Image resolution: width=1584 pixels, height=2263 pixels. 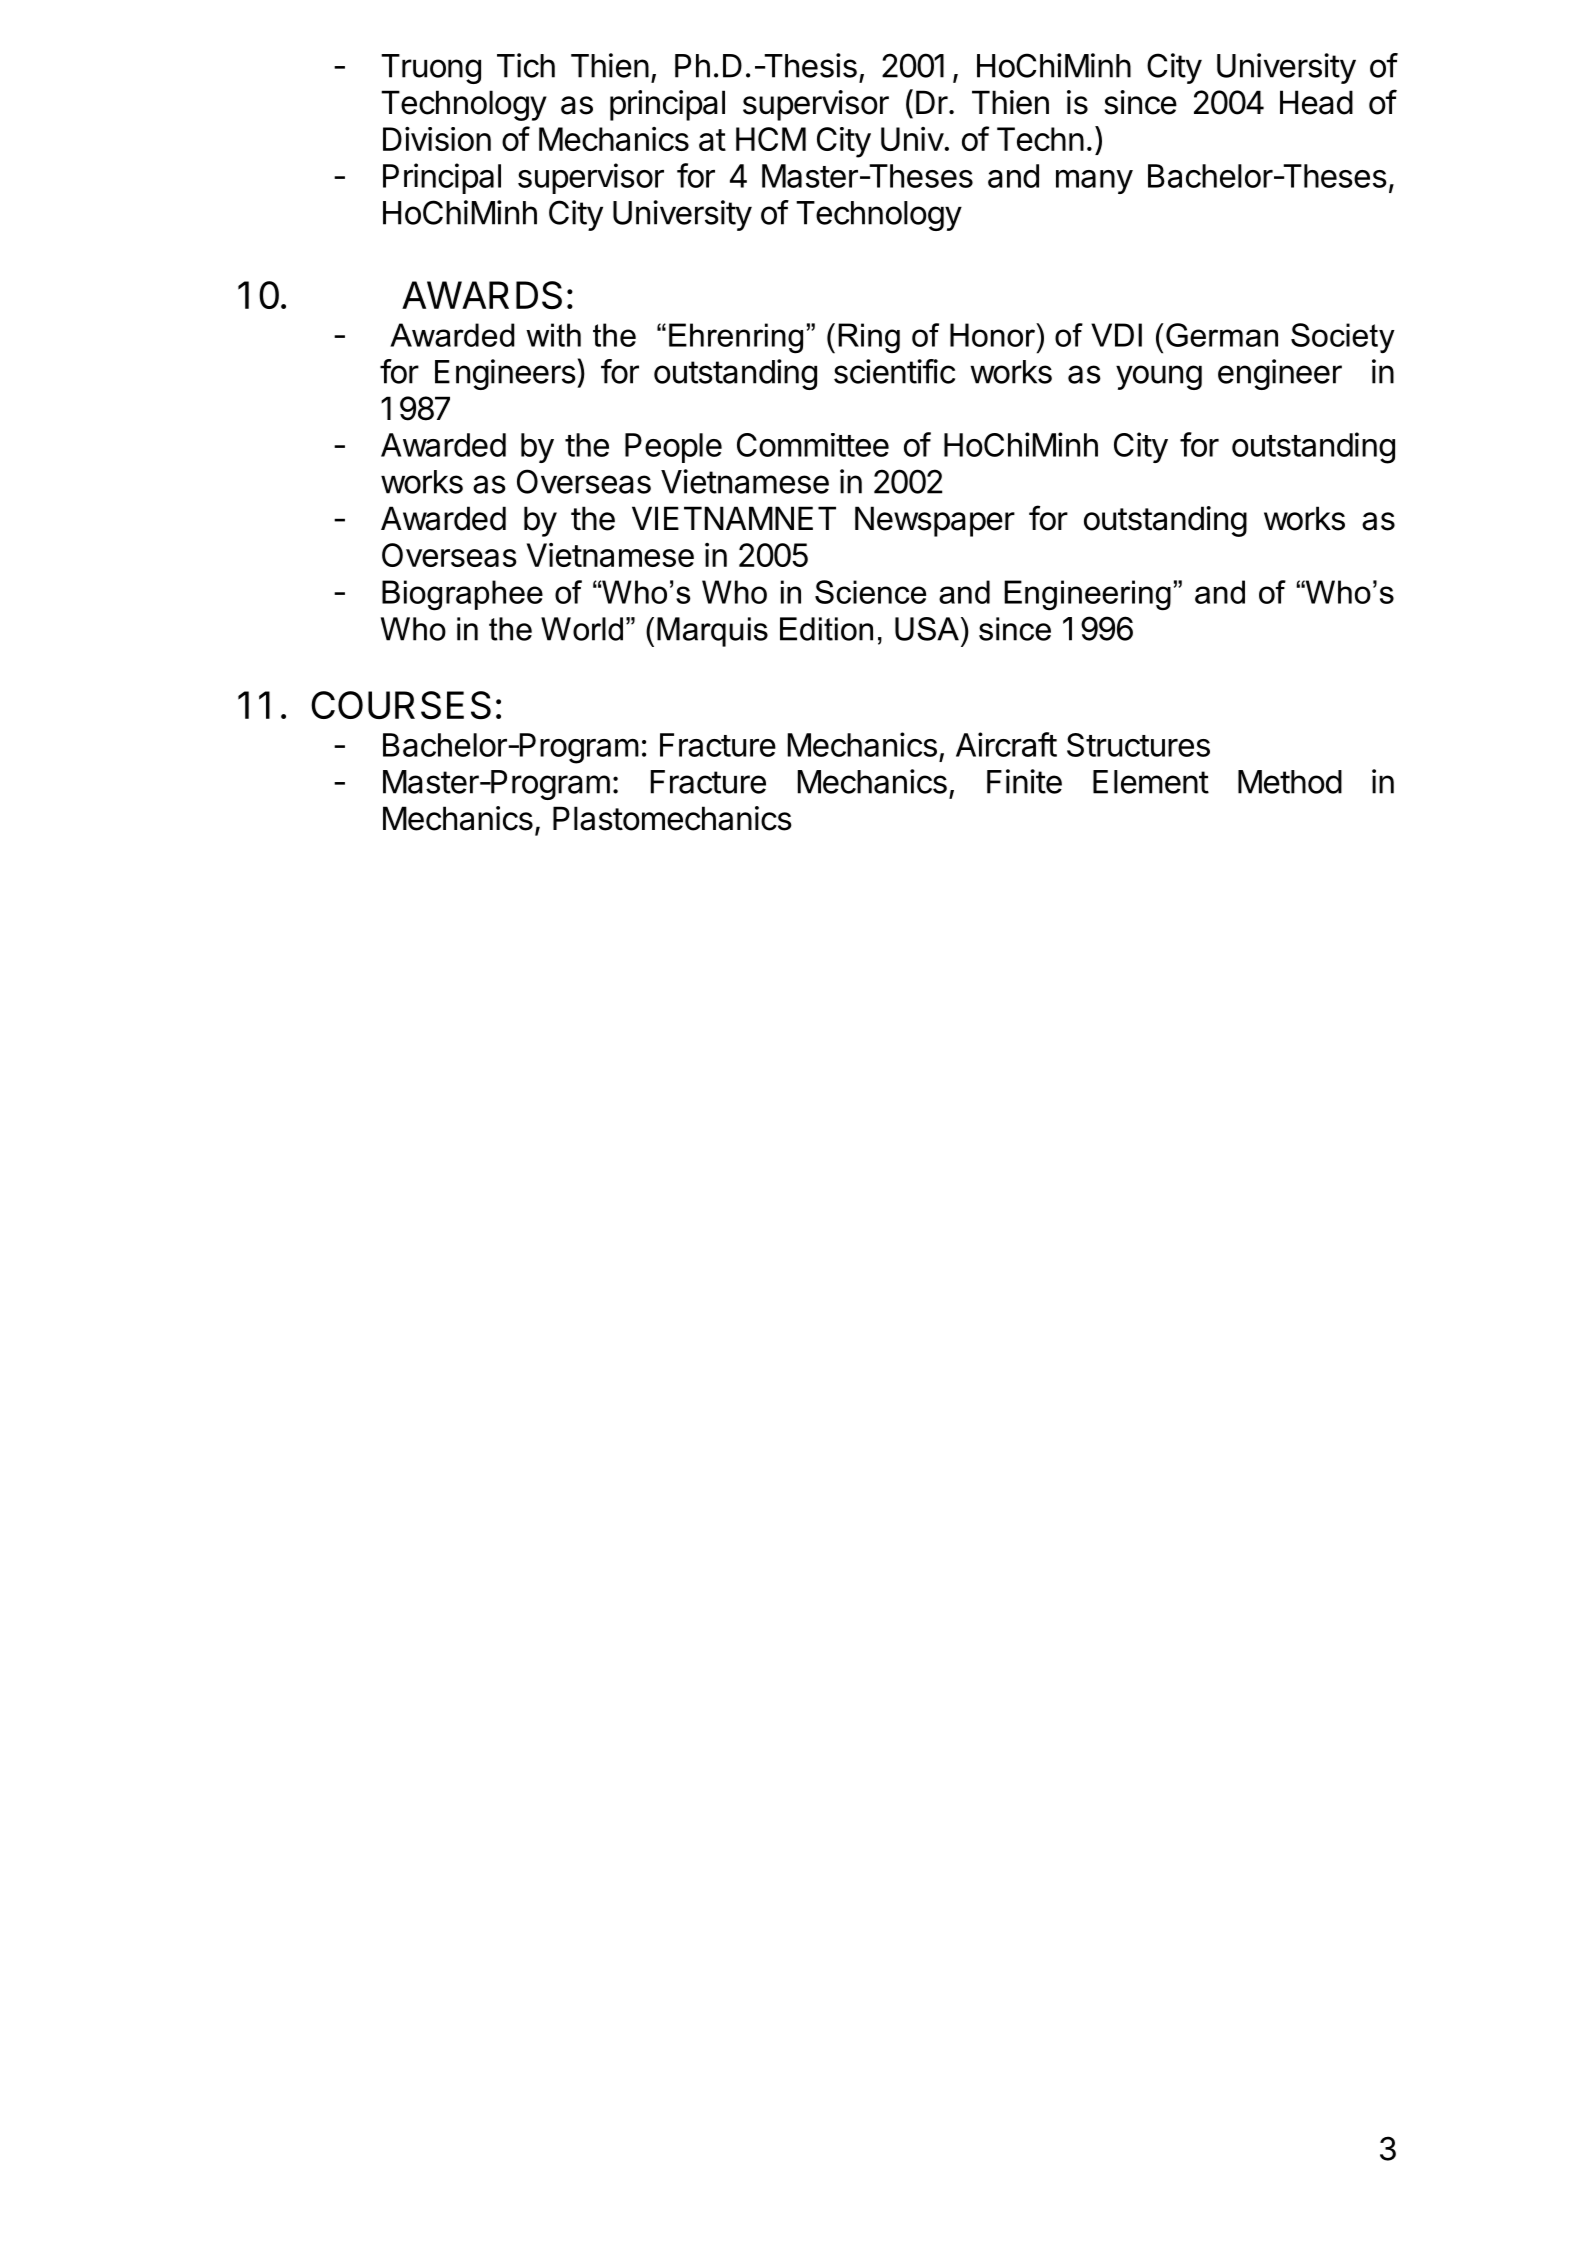 I want to click on scientific, so click(x=894, y=371).
